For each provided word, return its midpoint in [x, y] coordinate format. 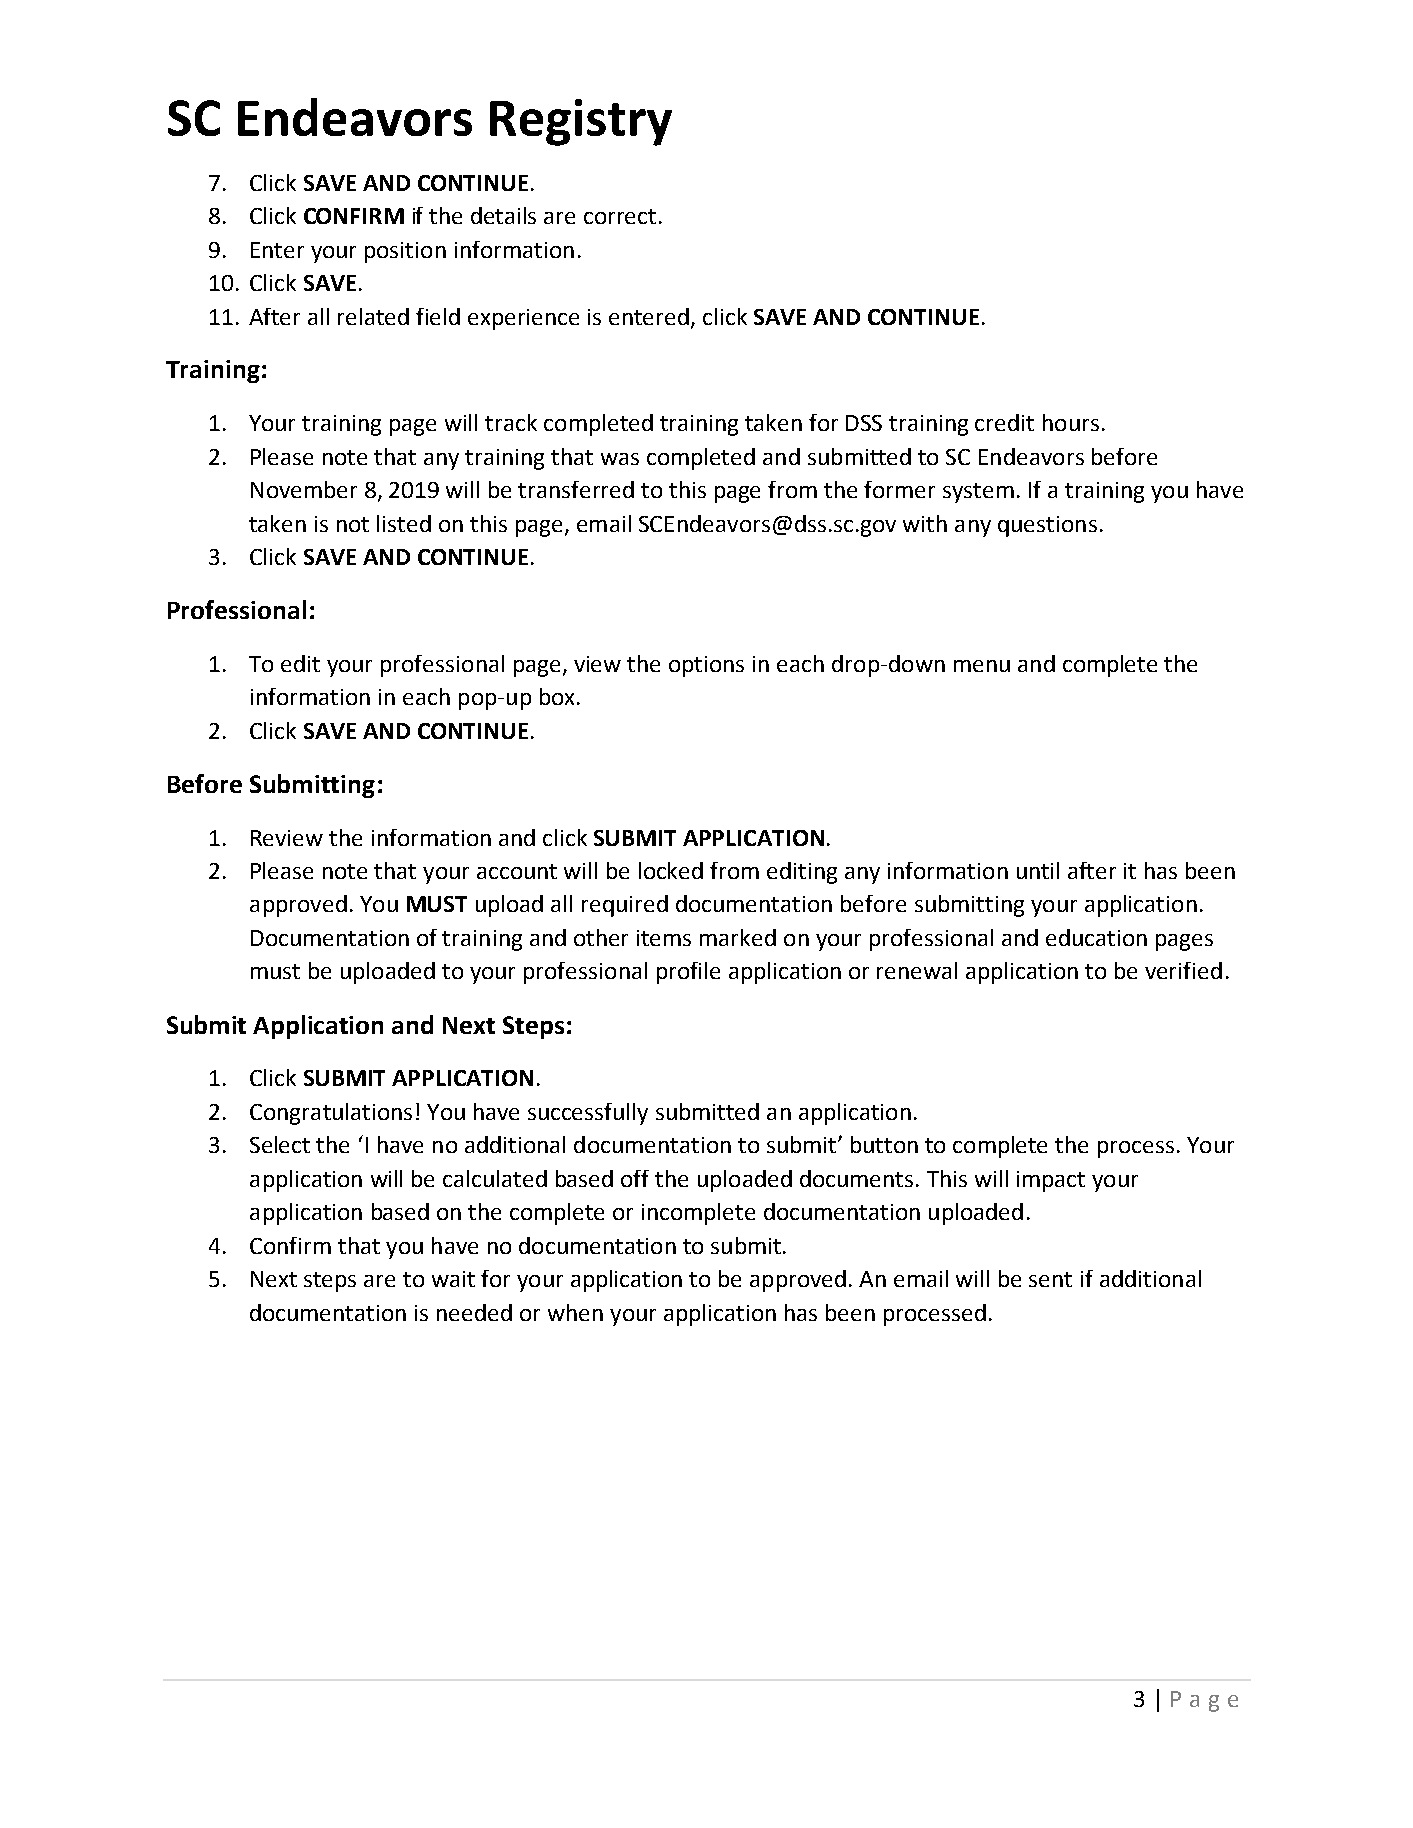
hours [1071, 422]
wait [453, 1279]
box [557, 696]
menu [982, 666]
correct [620, 216]
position [405, 252]
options [706, 666]
